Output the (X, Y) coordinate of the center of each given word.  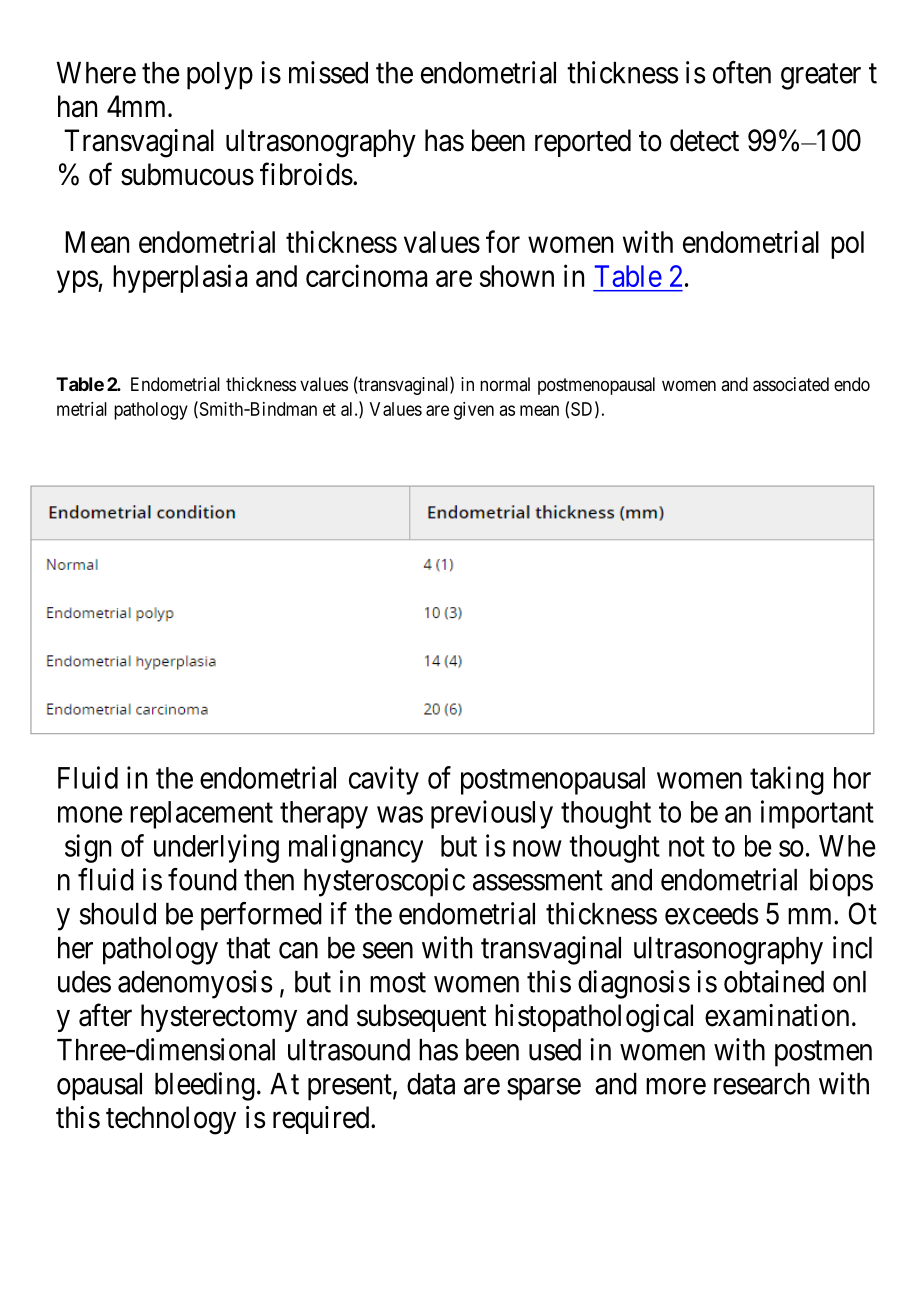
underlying (216, 848)
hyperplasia (180, 278)
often (742, 72)
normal (505, 384)
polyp (220, 76)
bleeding (205, 1086)
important (817, 814)
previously (492, 814)
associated (791, 384)
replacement (201, 815)
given (474, 411)
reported (583, 143)
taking (787, 780)
